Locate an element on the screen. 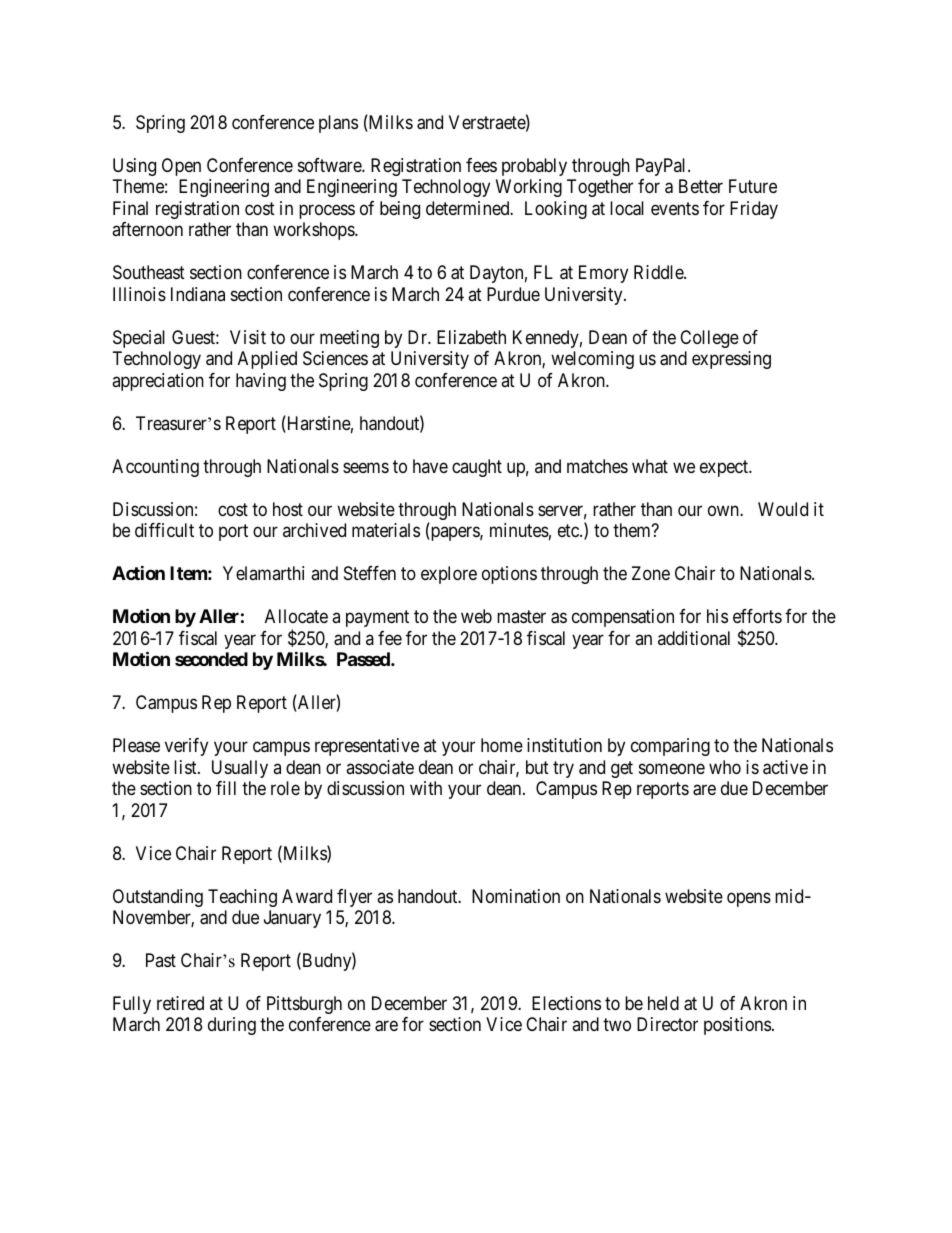  master is located at coordinates (521, 616).
